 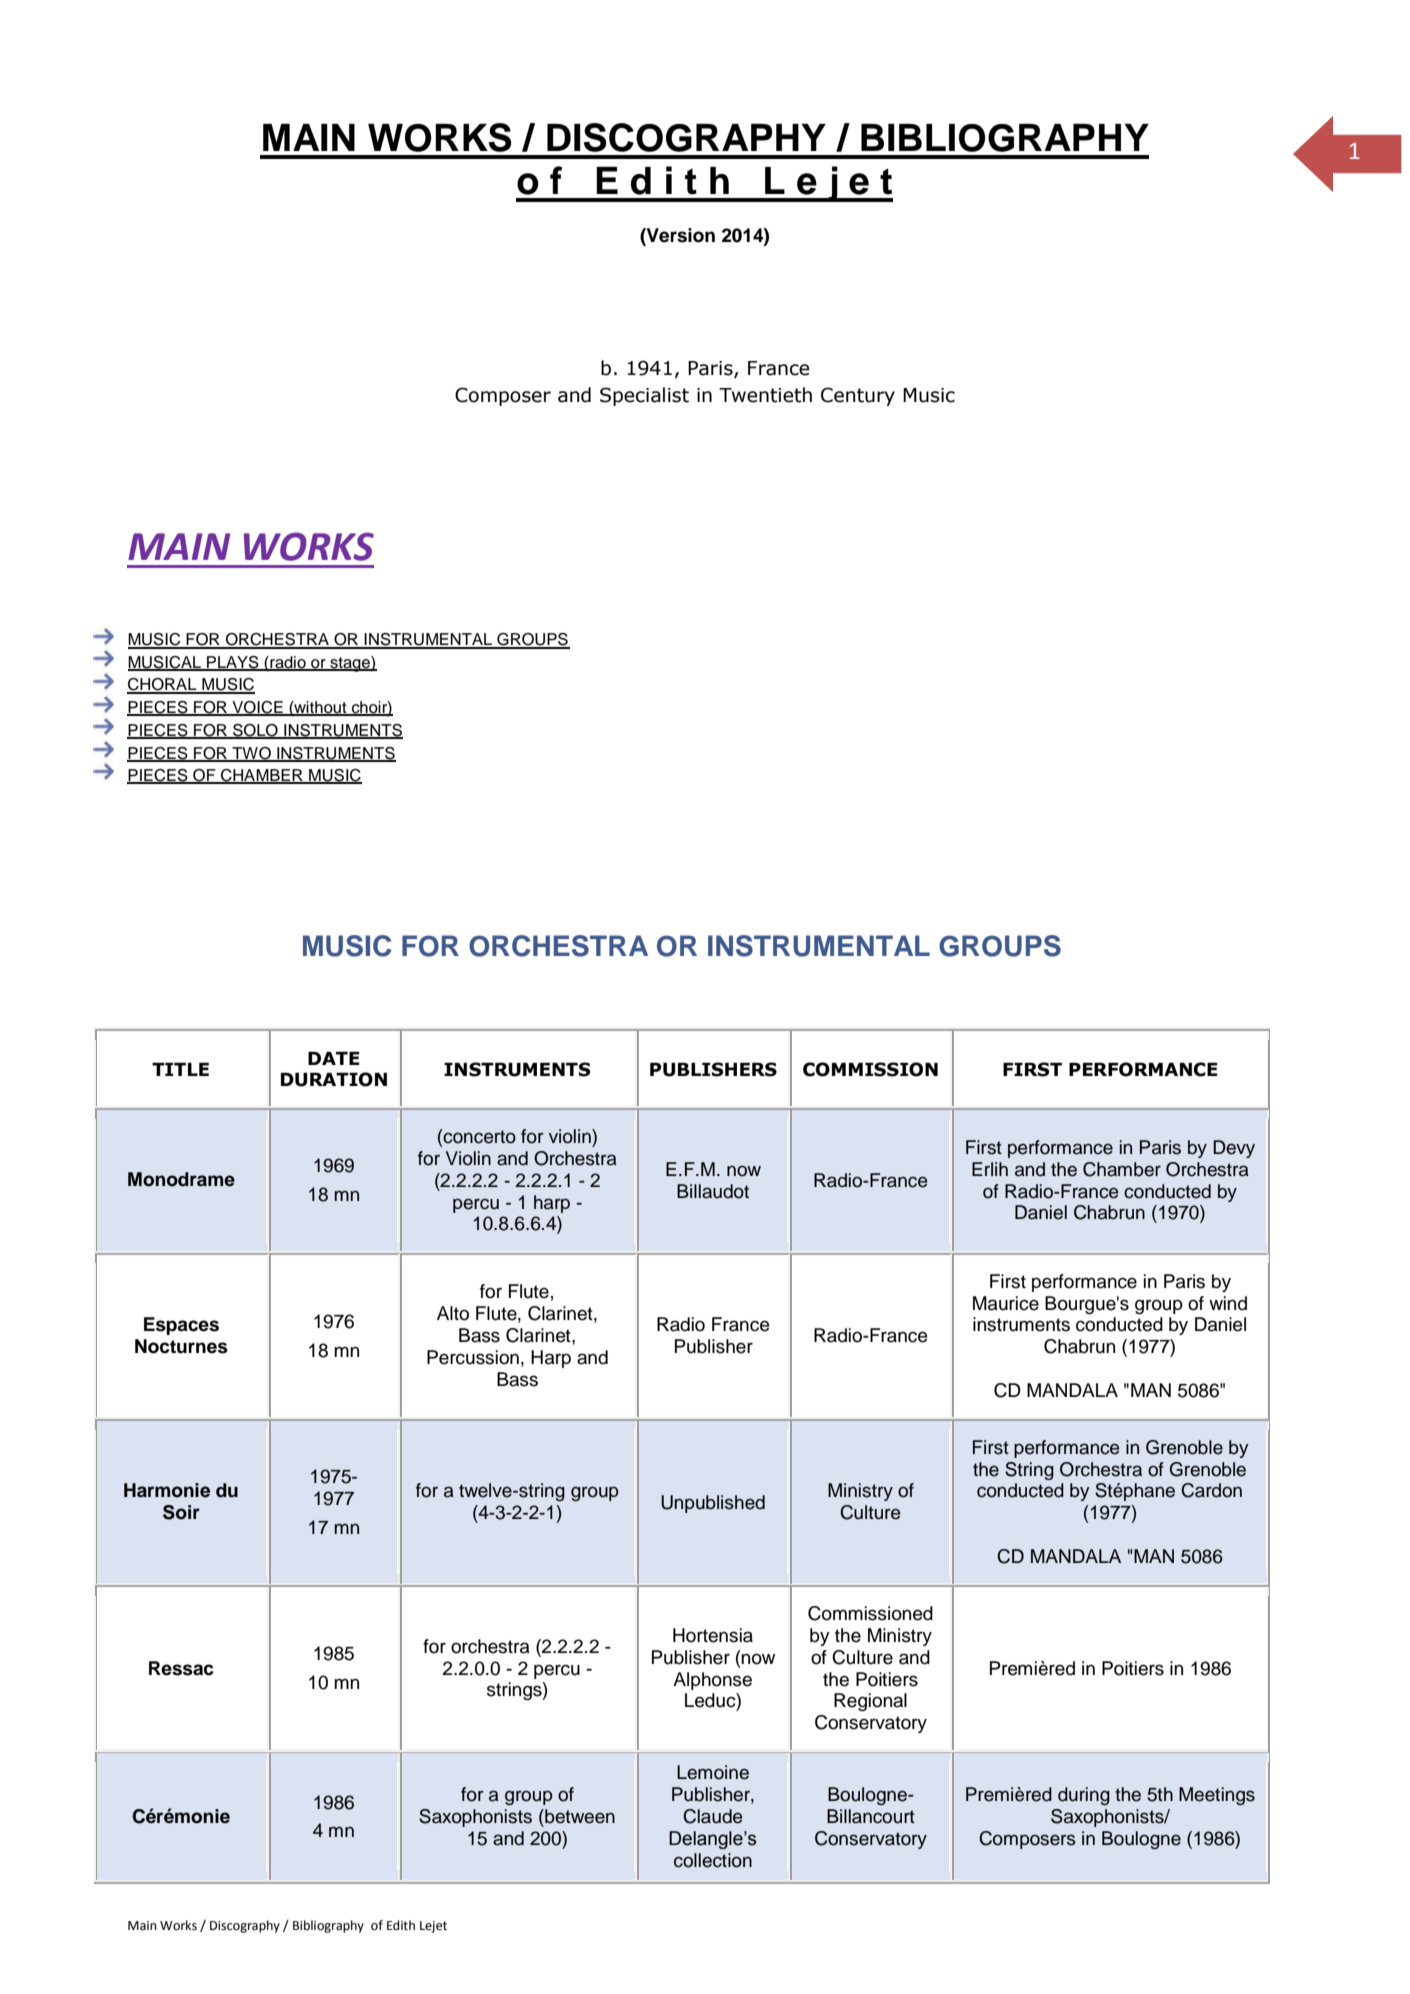 I want to click on Century, so click(x=858, y=396).
